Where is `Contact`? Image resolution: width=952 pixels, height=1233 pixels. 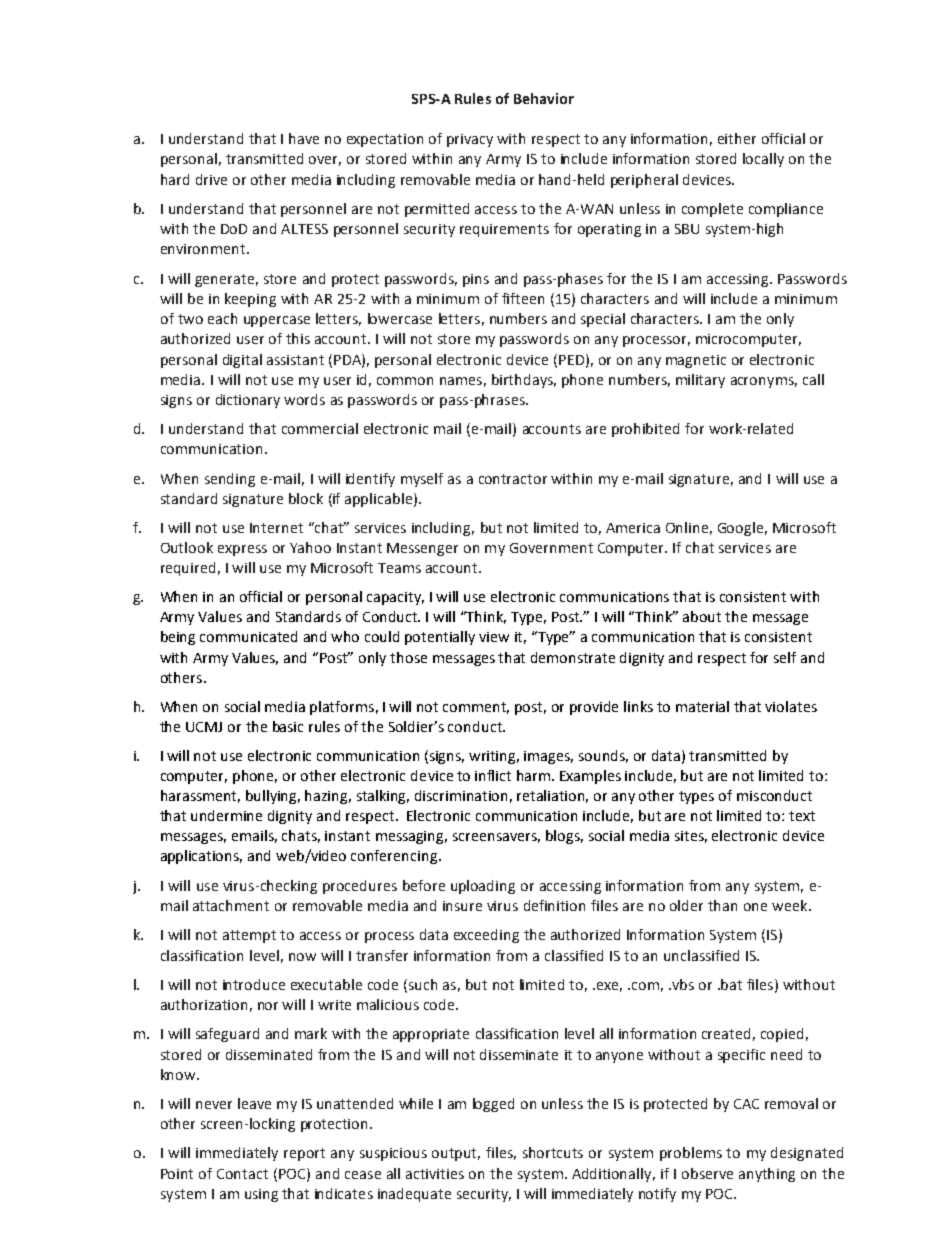
Contact is located at coordinates (242, 1174).
